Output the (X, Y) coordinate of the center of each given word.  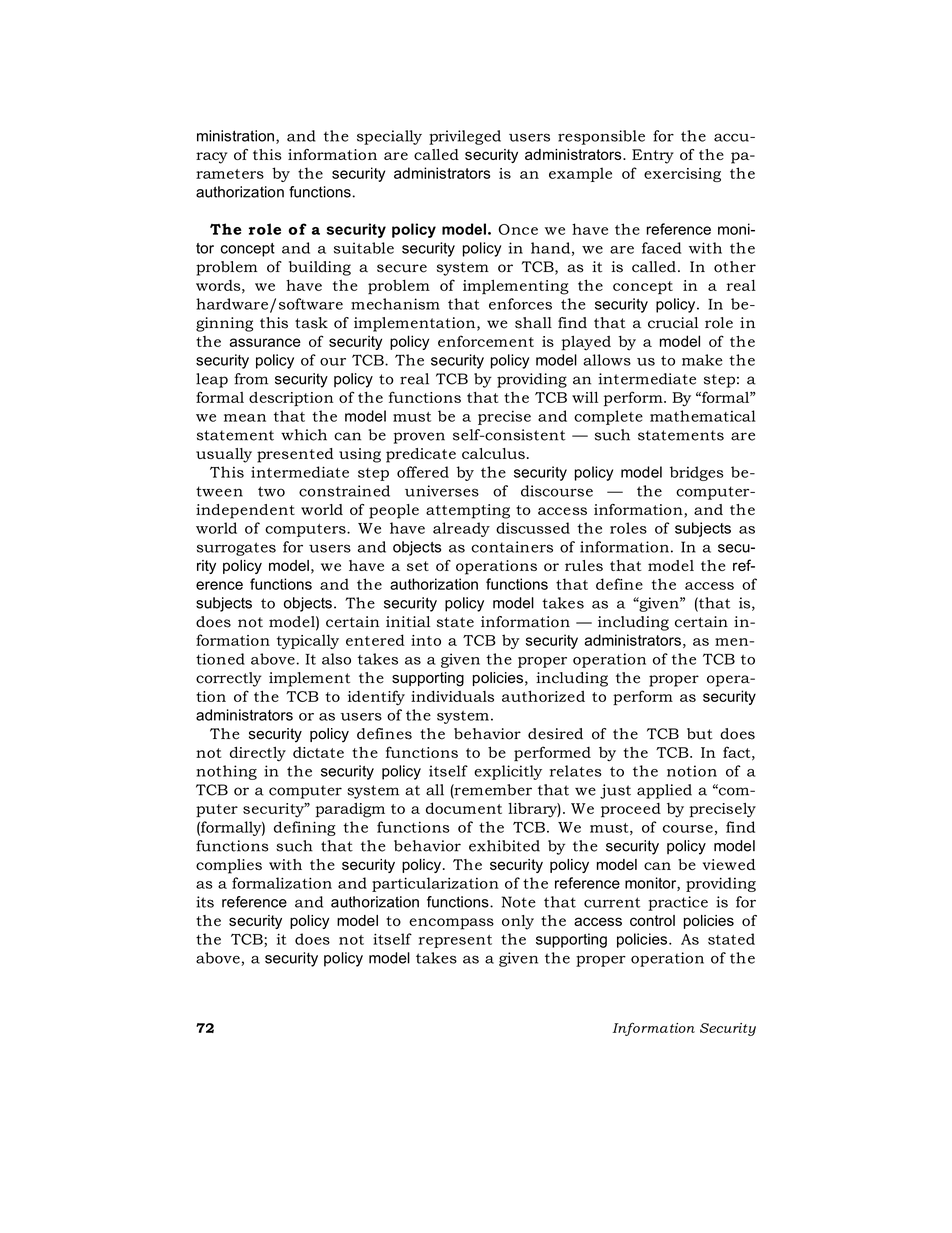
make (702, 360)
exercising (682, 175)
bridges (697, 473)
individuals (452, 696)
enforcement (486, 341)
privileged (465, 137)
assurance (265, 342)
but (700, 734)
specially (389, 137)
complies (229, 866)
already (461, 529)
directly (258, 754)
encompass (451, 924)
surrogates (236, 549)
